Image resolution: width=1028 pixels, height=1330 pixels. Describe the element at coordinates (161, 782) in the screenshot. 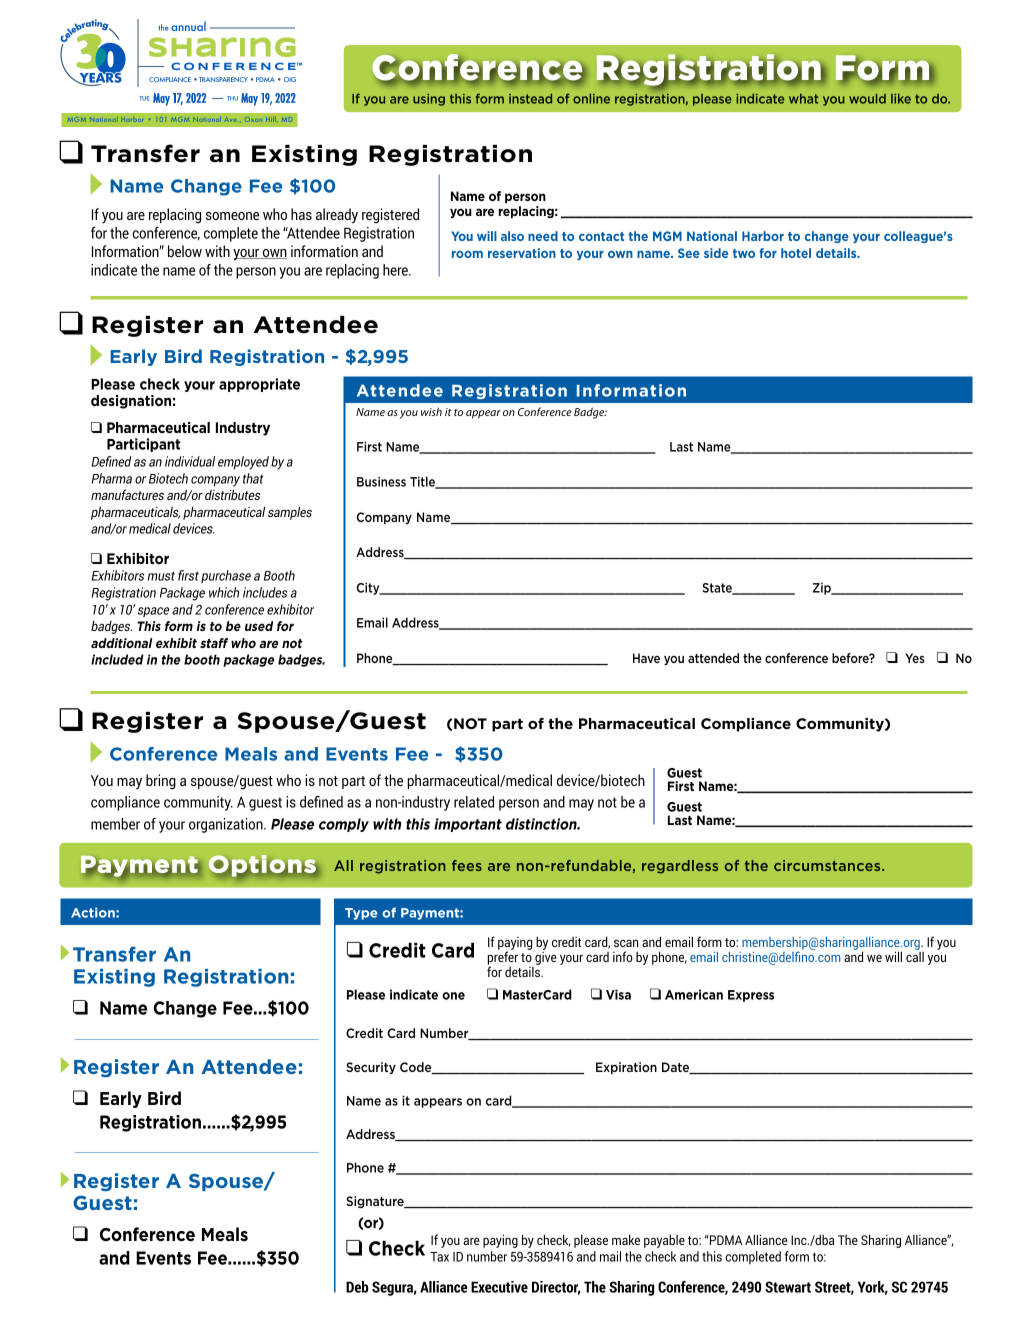

I see `bring` at that location.
